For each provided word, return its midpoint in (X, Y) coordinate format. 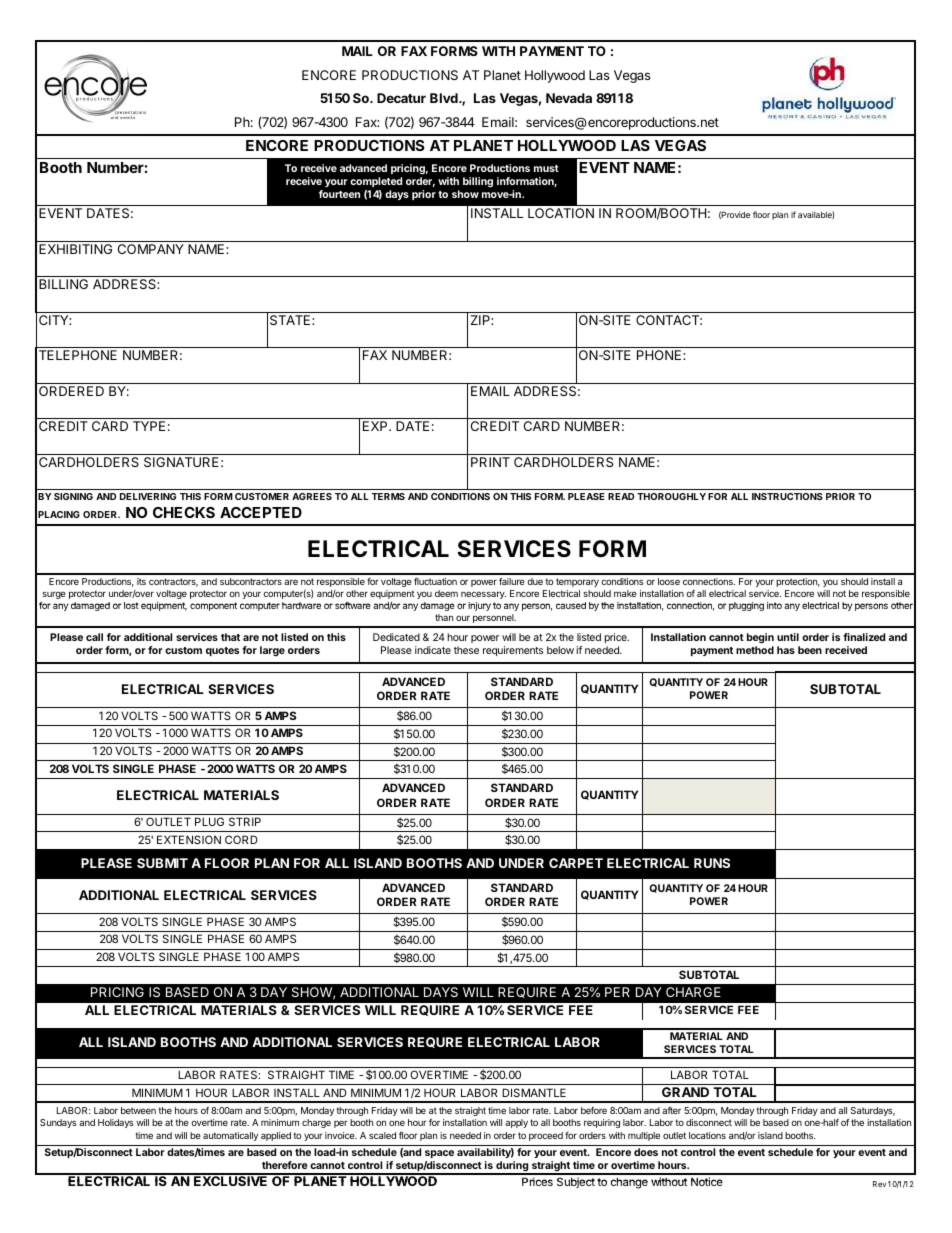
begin (760, 638)
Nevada (569, 98)
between (138, 1110)
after (671, 1110)
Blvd (445, 98)
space (439, 1154)
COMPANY (151, 249)
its (141, 581)
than (444, 617)
